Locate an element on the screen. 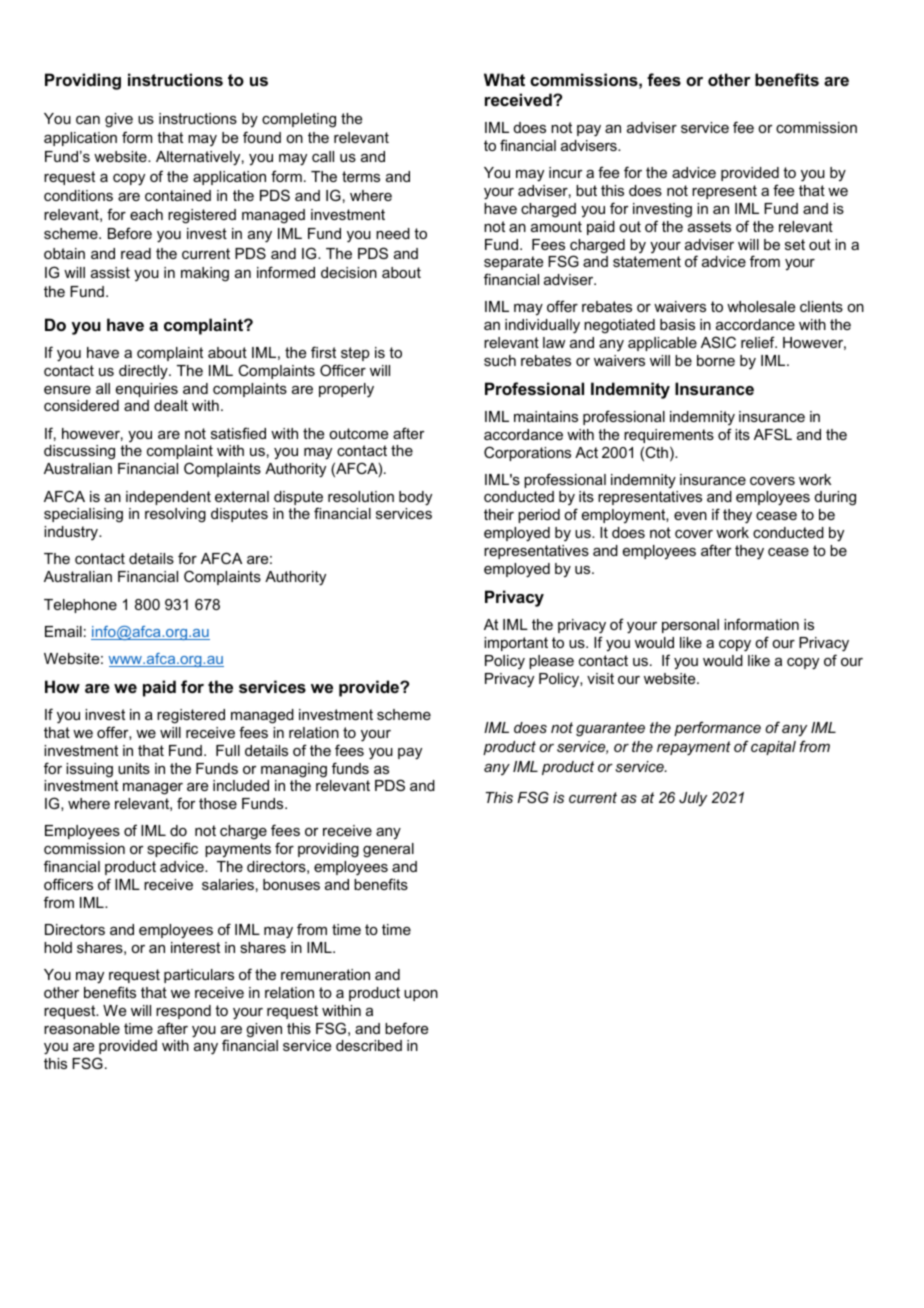 Image resolution: width=924 pixels, height=1308 pixels. can is located at coordinates (88, 120).
